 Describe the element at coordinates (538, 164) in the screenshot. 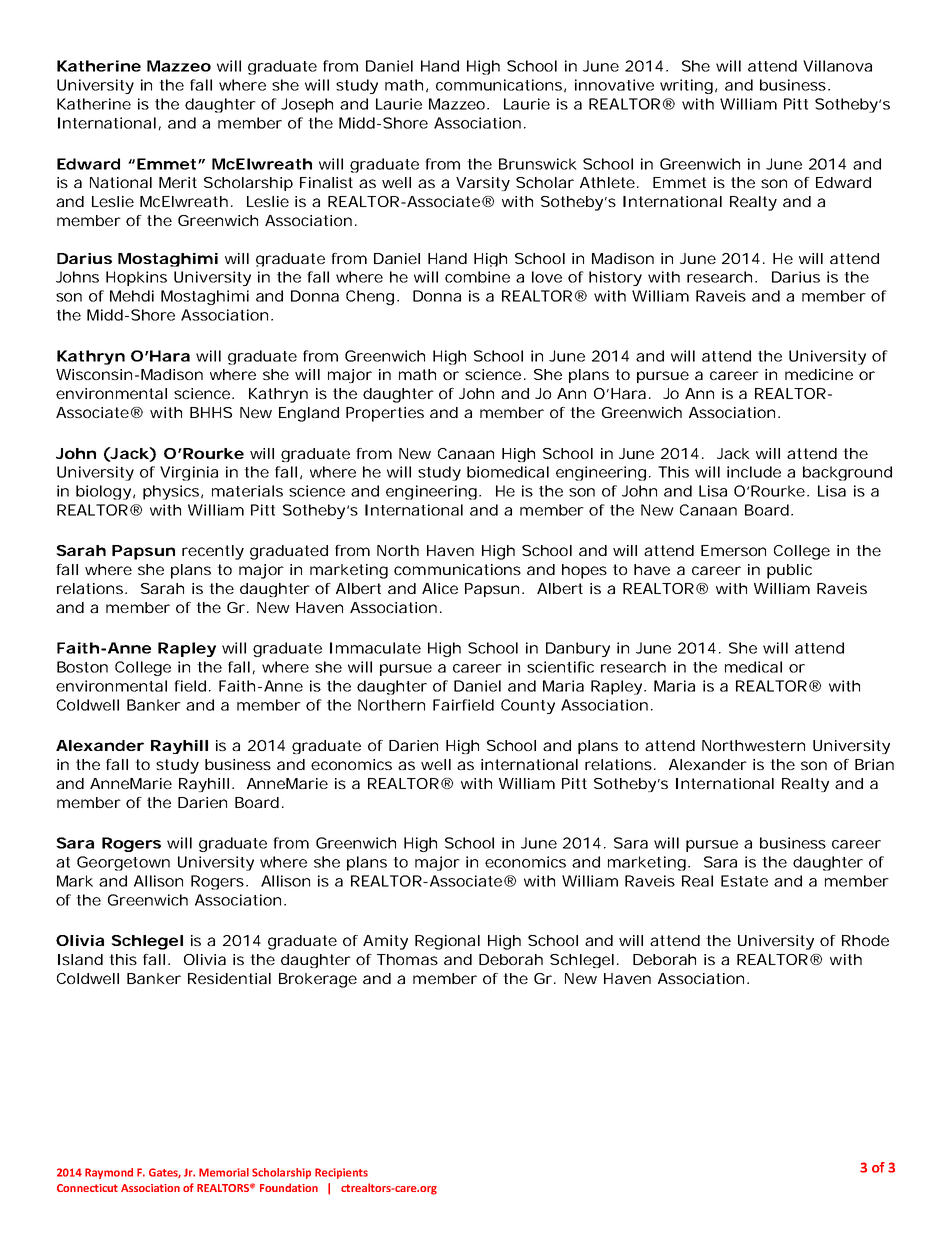

I see `Brunswick` at that location.
